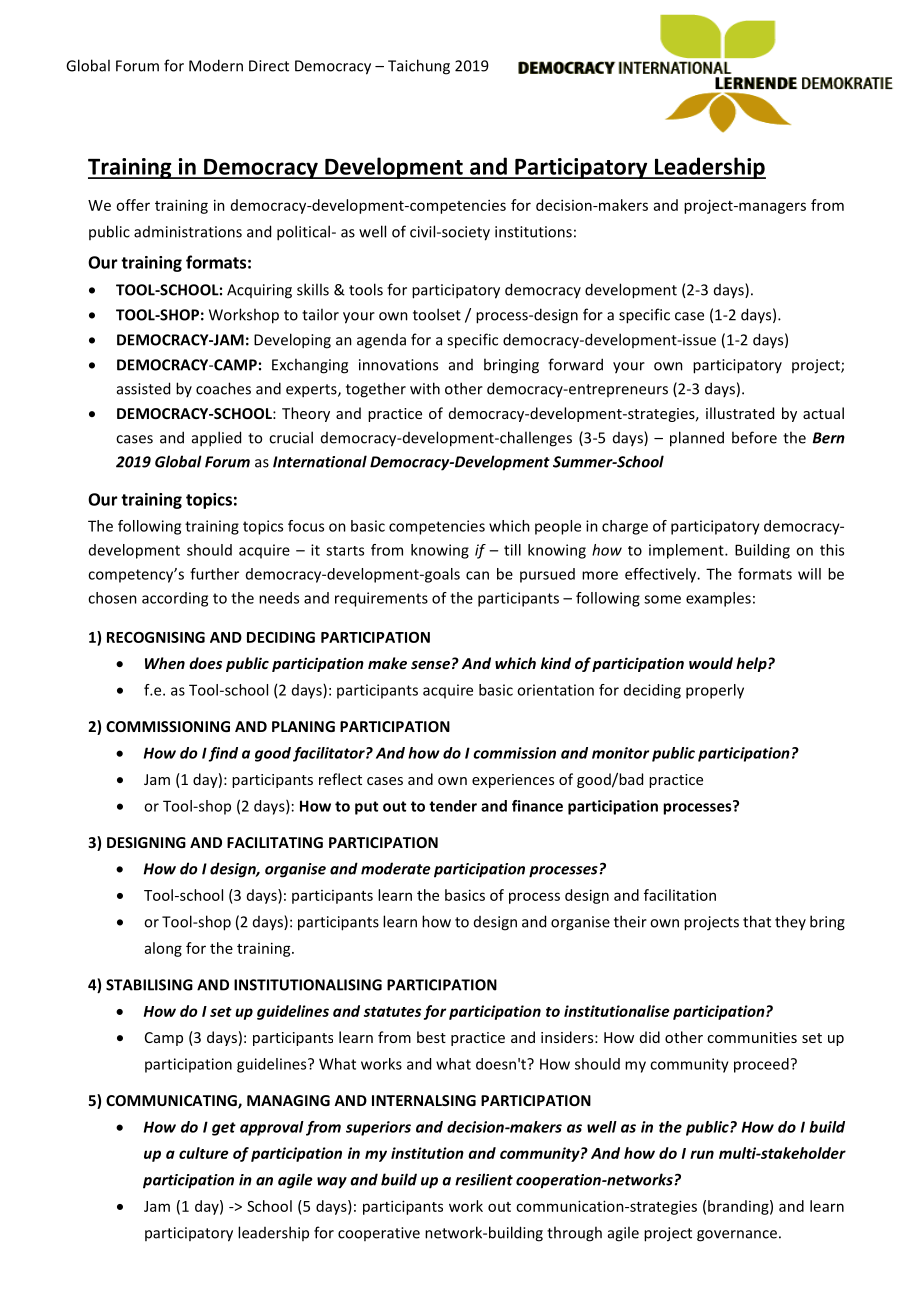  I want to click on communities, so click(752, 1037).
